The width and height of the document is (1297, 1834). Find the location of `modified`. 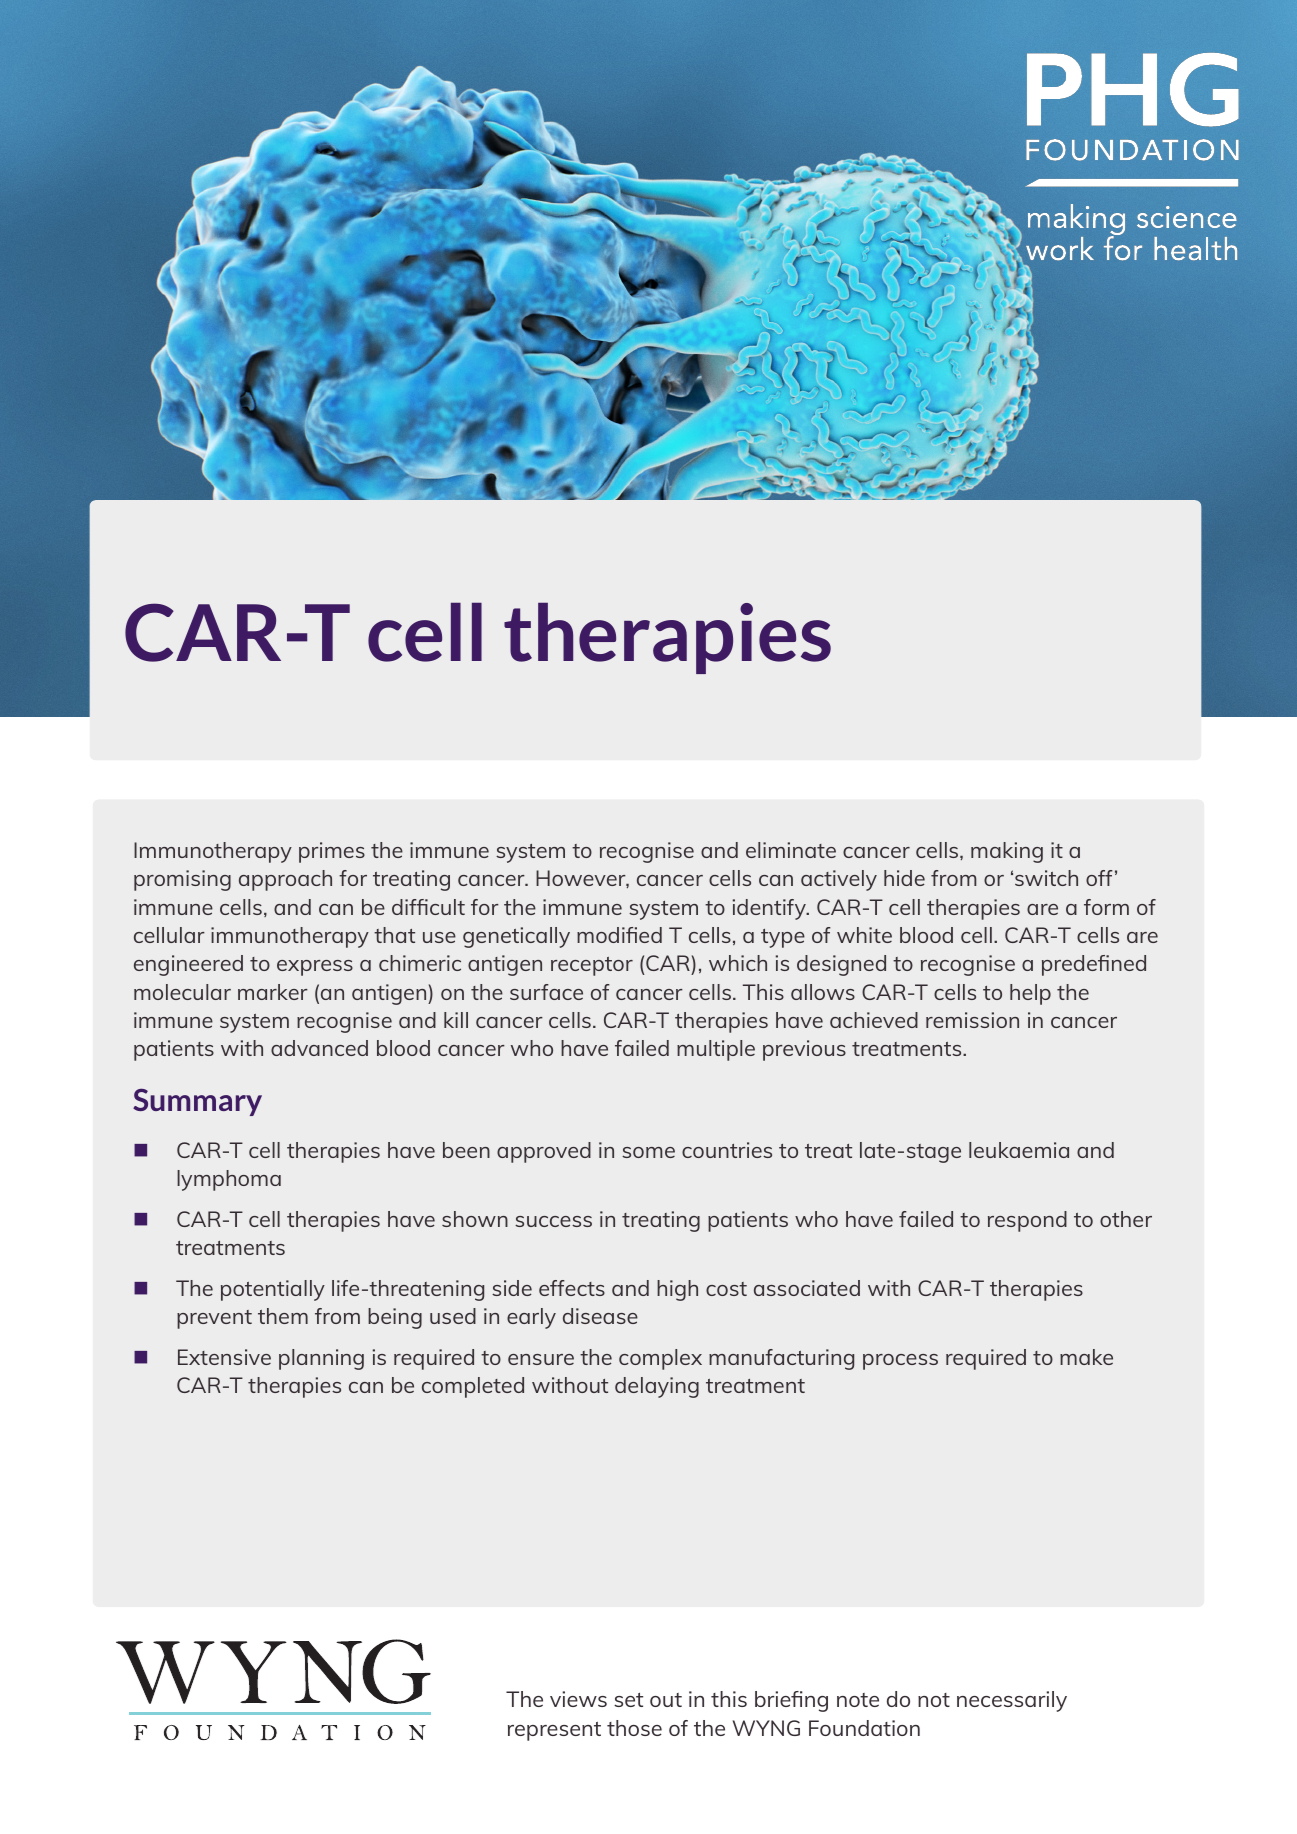

modified is located at coordinates (619, 935).
